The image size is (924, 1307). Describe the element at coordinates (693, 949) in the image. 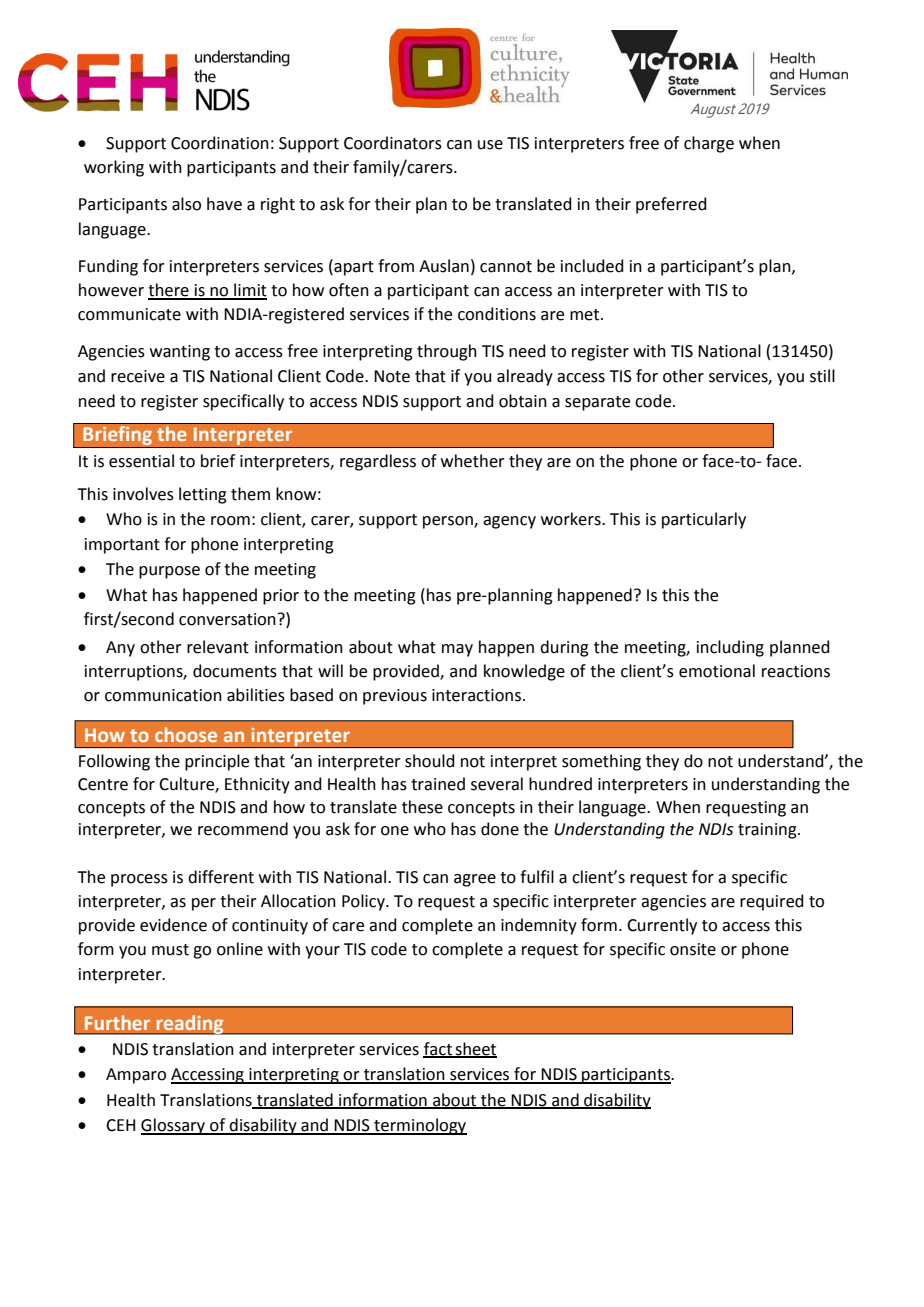

I see `onsite` at that location.
